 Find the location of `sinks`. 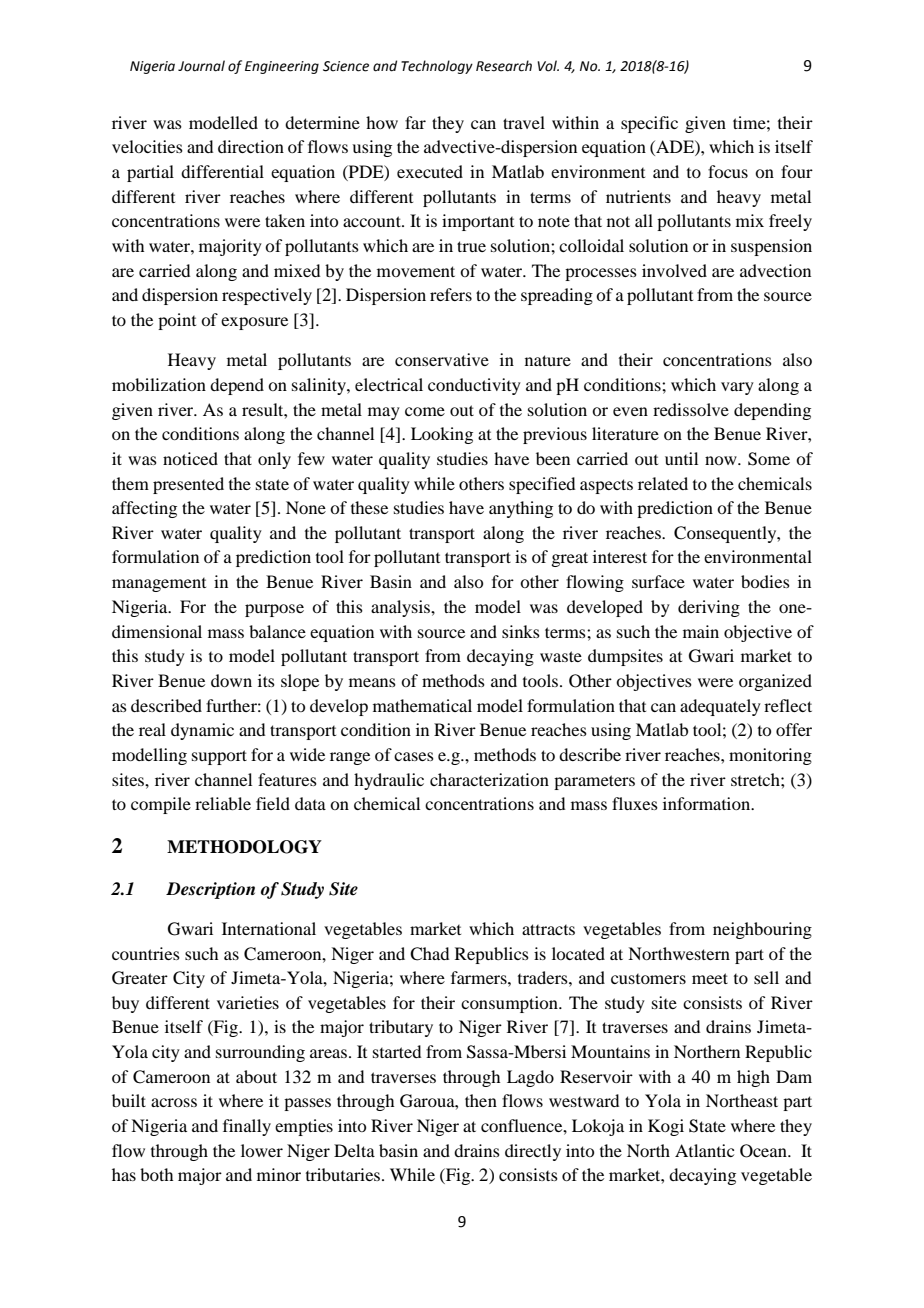

sinks is located at coordinates (521, 631).
